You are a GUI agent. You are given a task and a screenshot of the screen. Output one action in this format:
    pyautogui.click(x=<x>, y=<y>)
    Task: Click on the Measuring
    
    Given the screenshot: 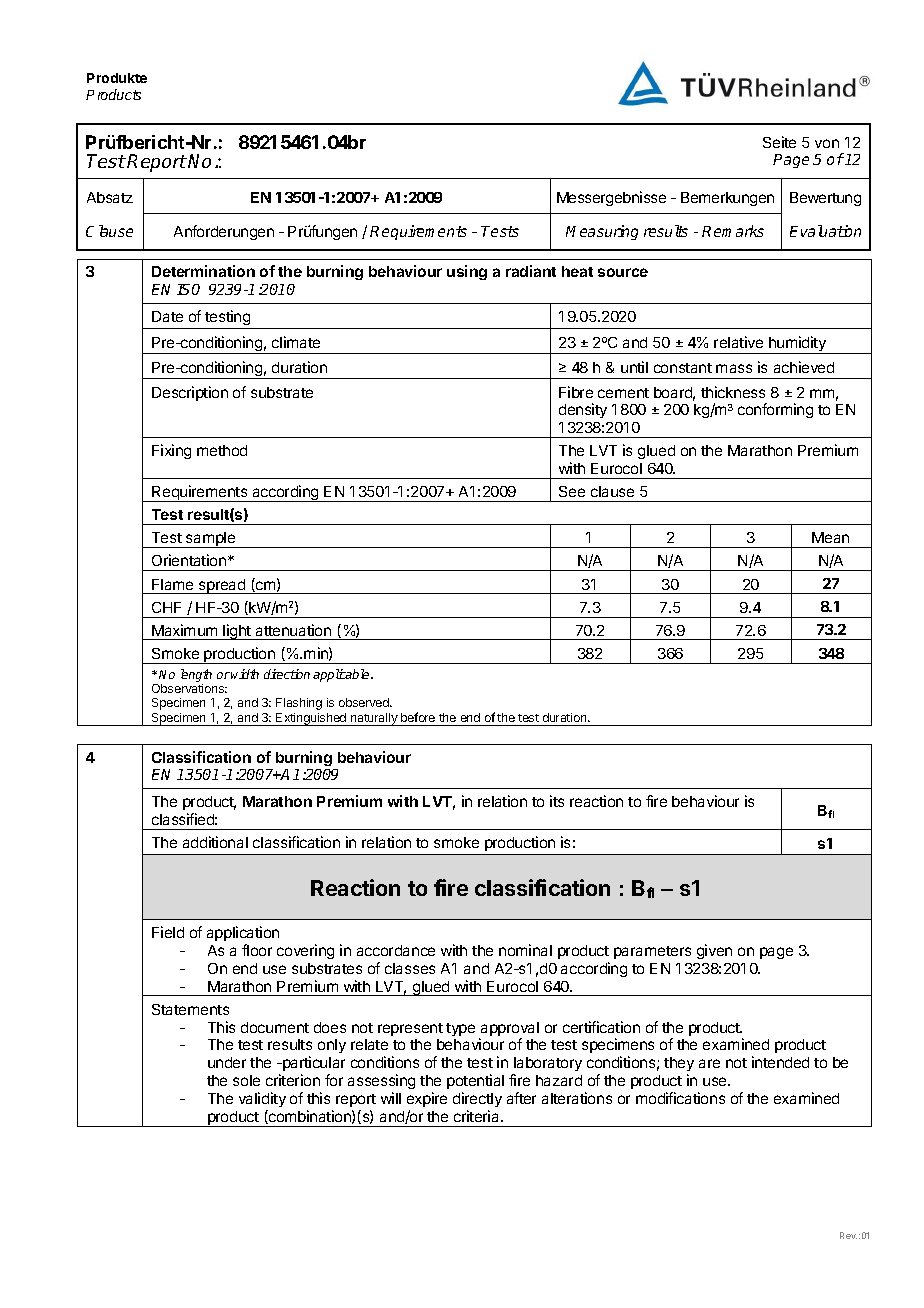 What is the action you would take?
    pyautogui.click(x=602, y=232)
